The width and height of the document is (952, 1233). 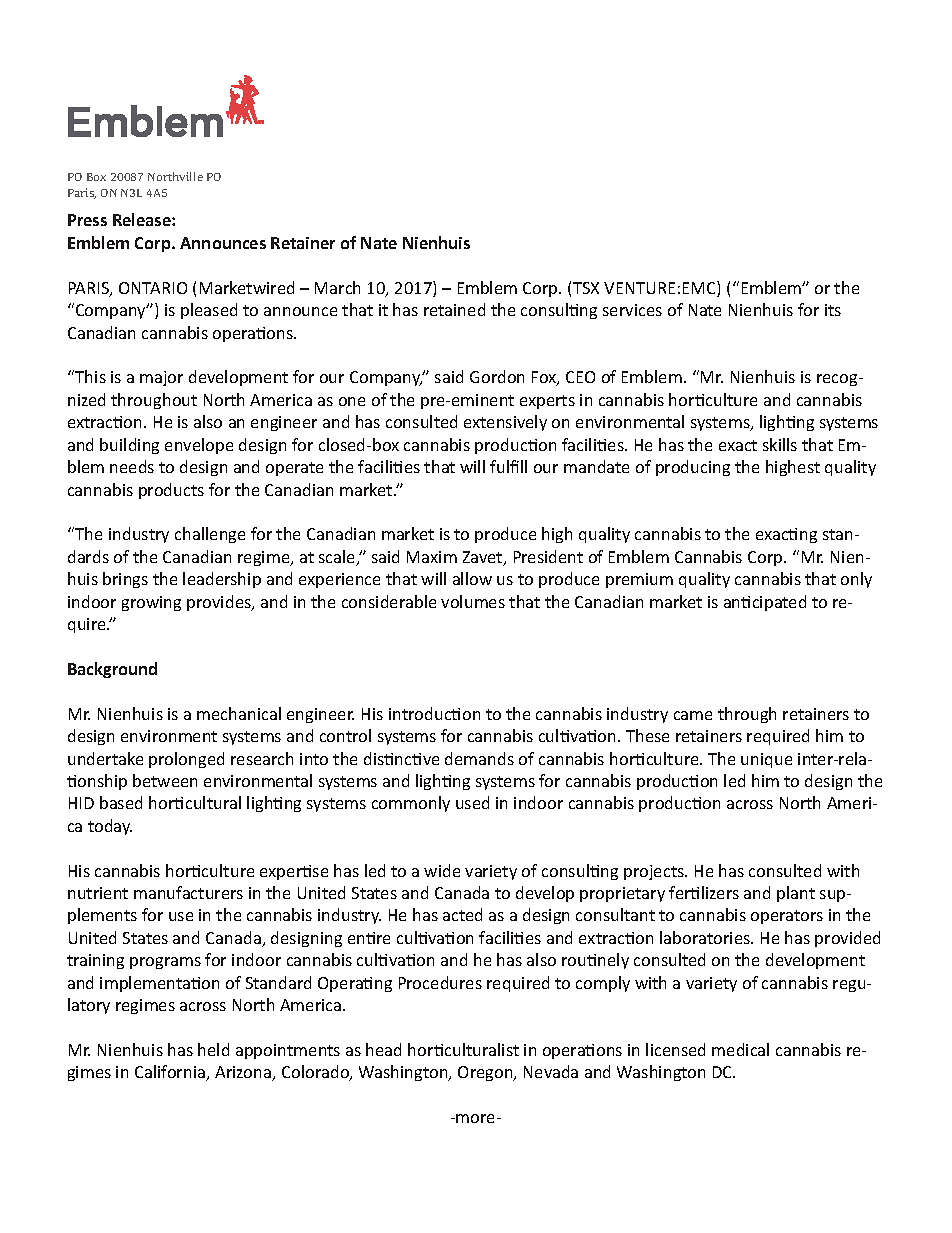 What do you see at coordinates (508, 466) in the document?
I see `fulfill` at bounding box center [508, 466].
